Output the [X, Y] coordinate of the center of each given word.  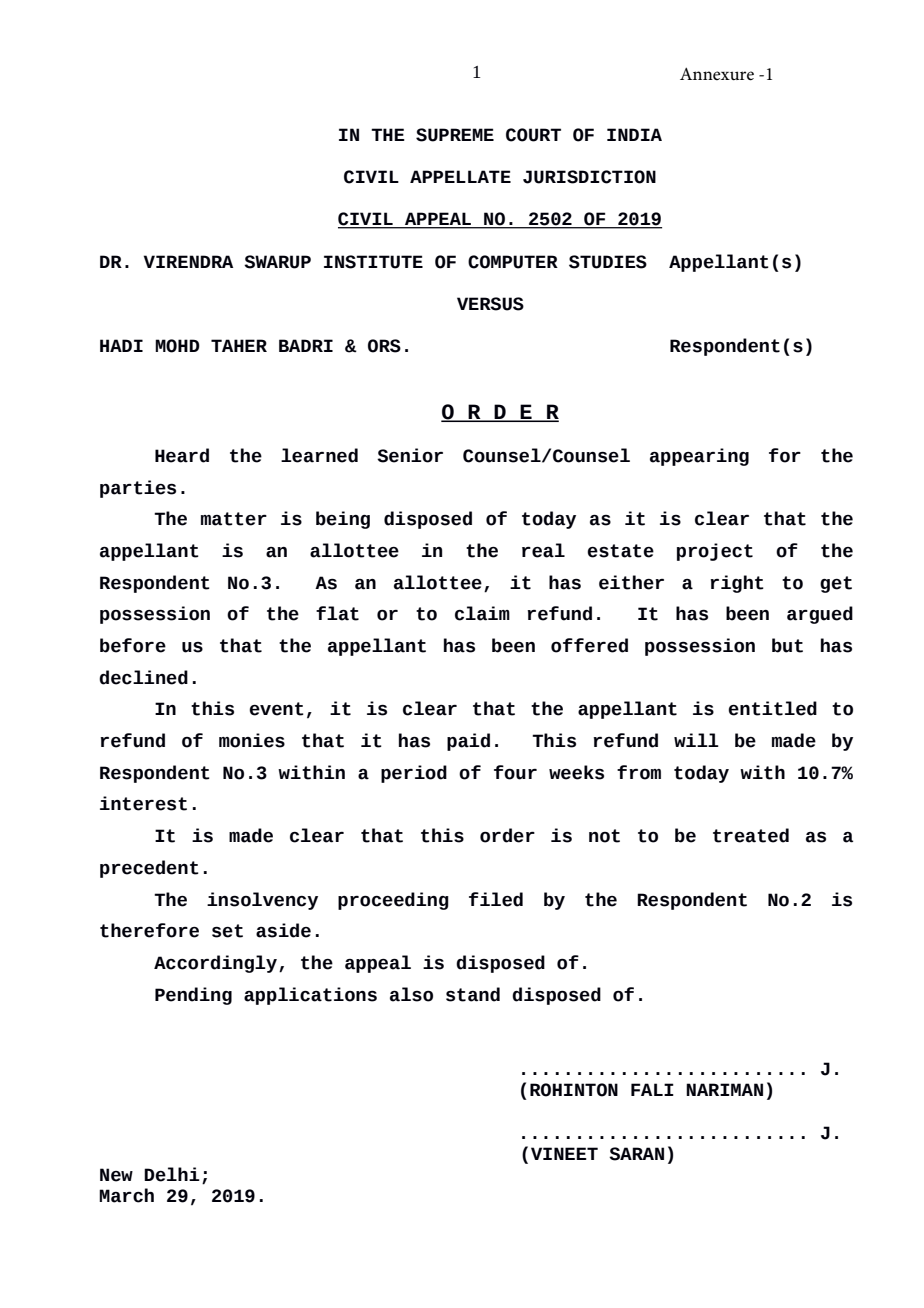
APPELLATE [460, 176]
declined [143, 677]
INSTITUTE [373, 262]
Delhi [172, 1174]
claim [482, 613]
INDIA [634, 134]
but [787, 645]
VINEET [564, 1153]
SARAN [636, 1154]
